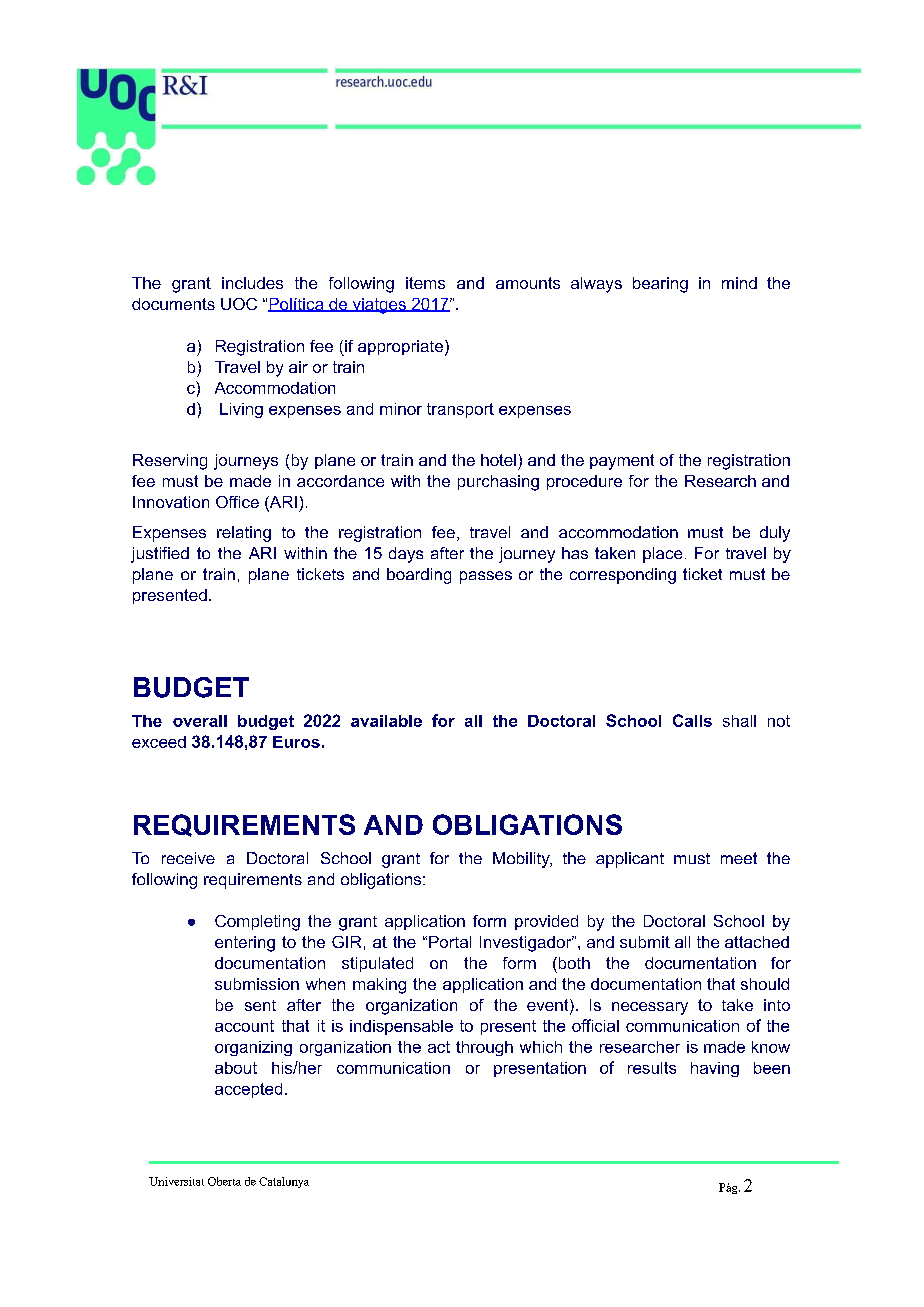 Image resolution: width=924 pixels, height=1307 pixels. What do you see at coordinates (715, 1069) in the document?
I see `having` at bounding box center [715, 1069].
